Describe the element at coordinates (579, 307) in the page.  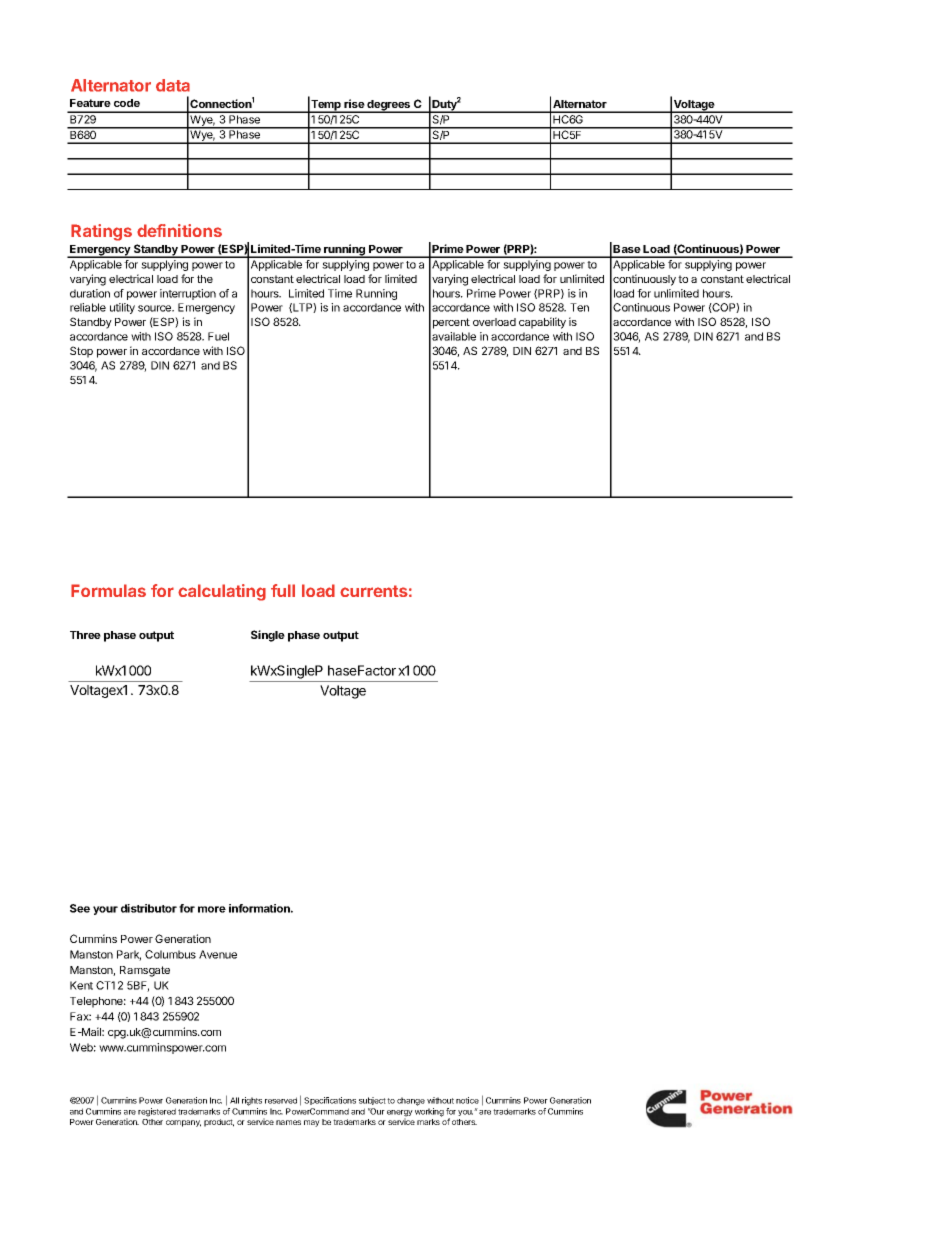
I see `Ten` at that location.
